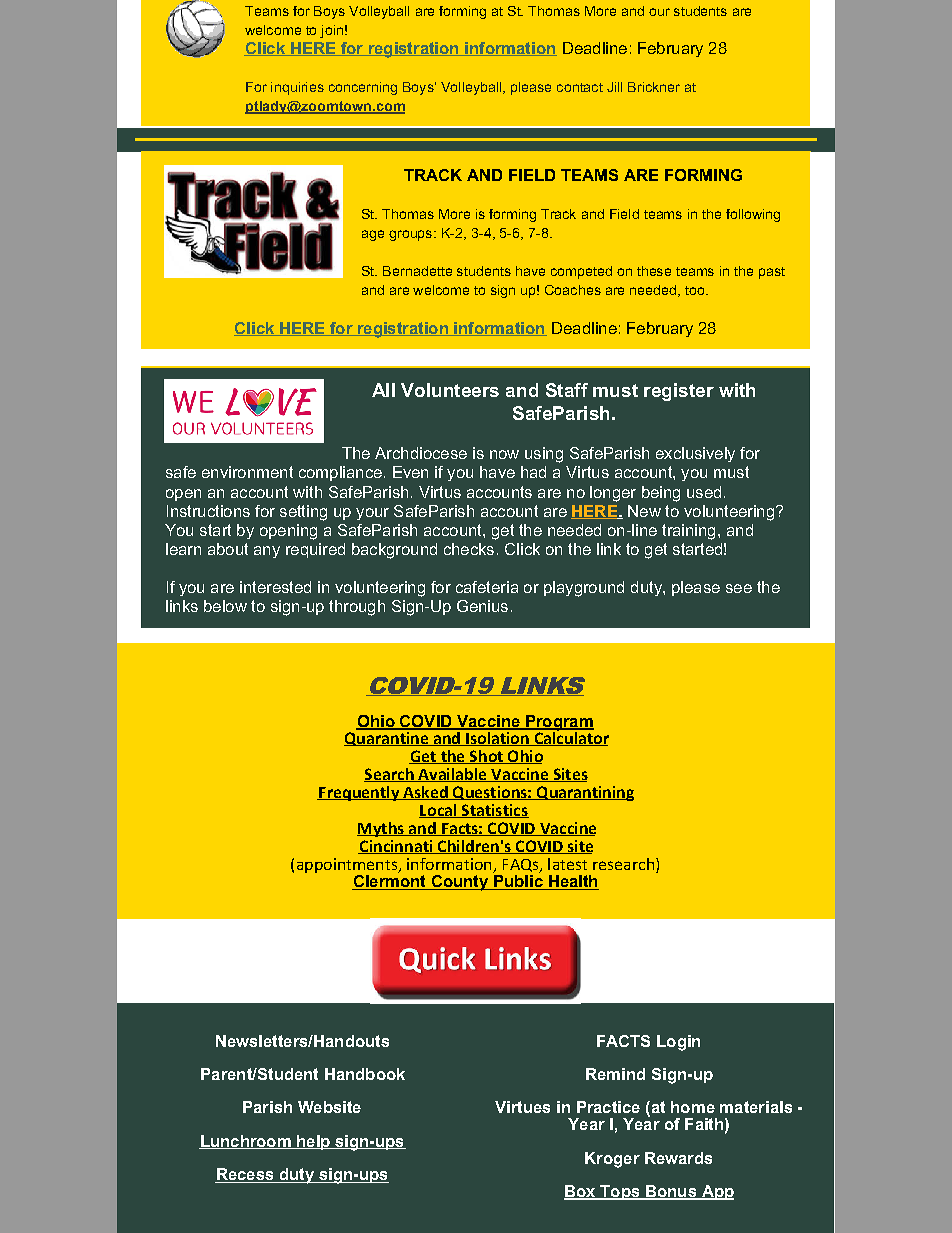 The width and height of the screenshot is (952, 1233). What do you see at coordinates (297, 88) in the screenshot?
I see `inquiries` at bounding box center [297, 88].
